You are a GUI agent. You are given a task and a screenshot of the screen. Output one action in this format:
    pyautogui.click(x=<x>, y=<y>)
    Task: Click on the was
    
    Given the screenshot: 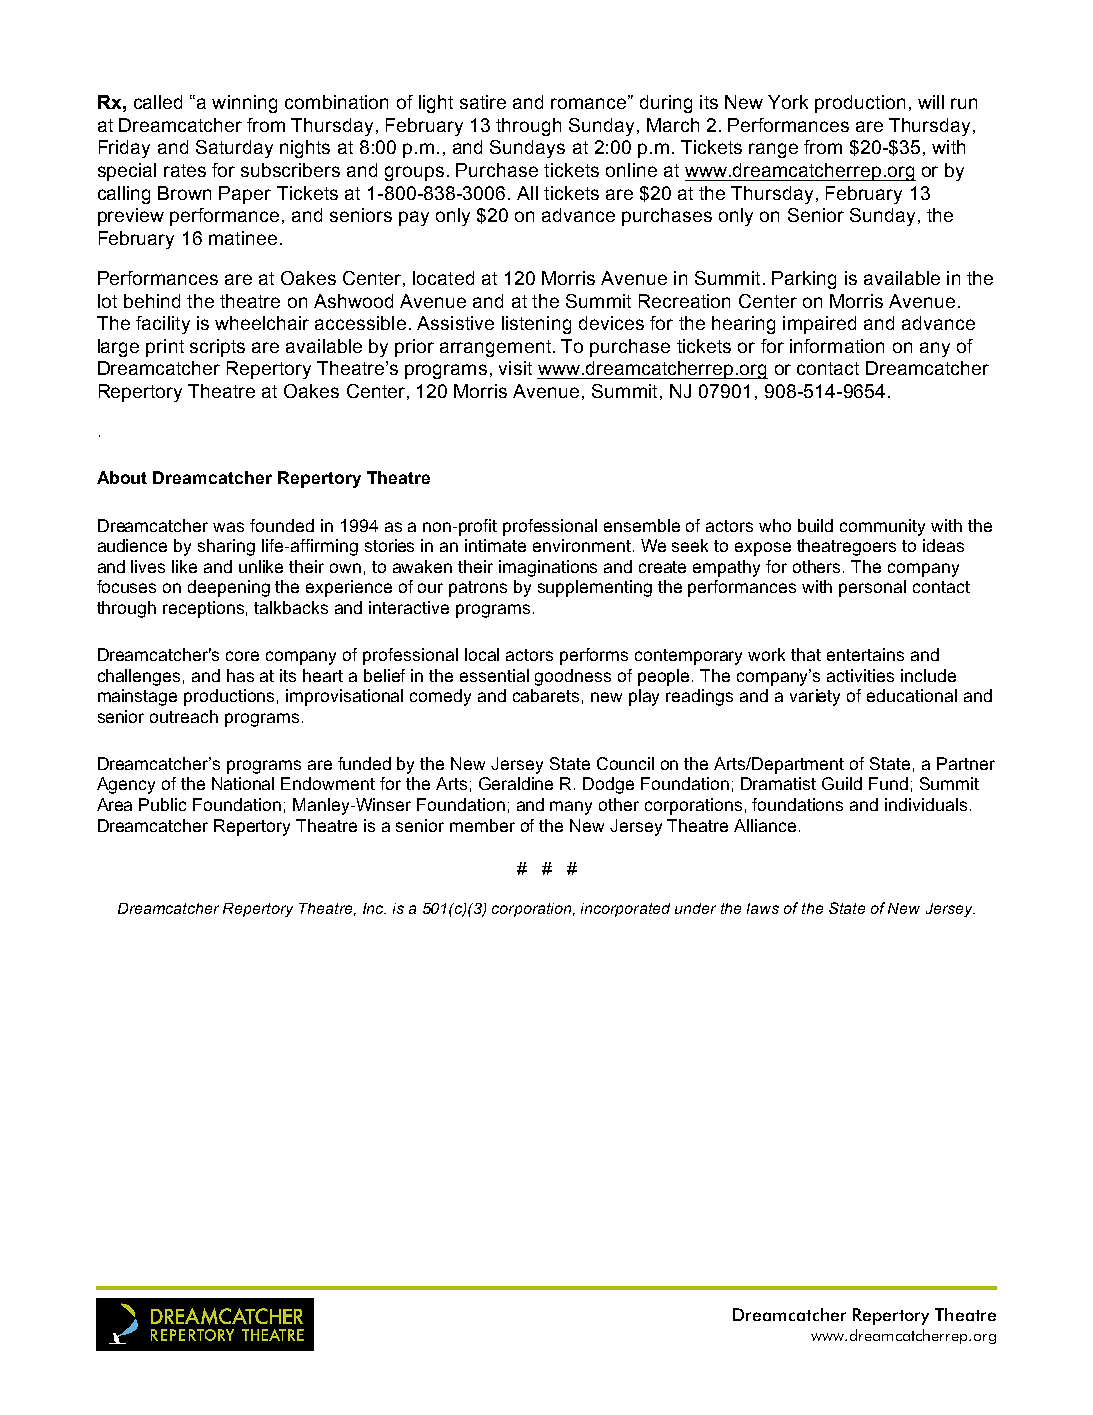 What is the action you would take?
    pyautogui.click(x=228, y=527)
